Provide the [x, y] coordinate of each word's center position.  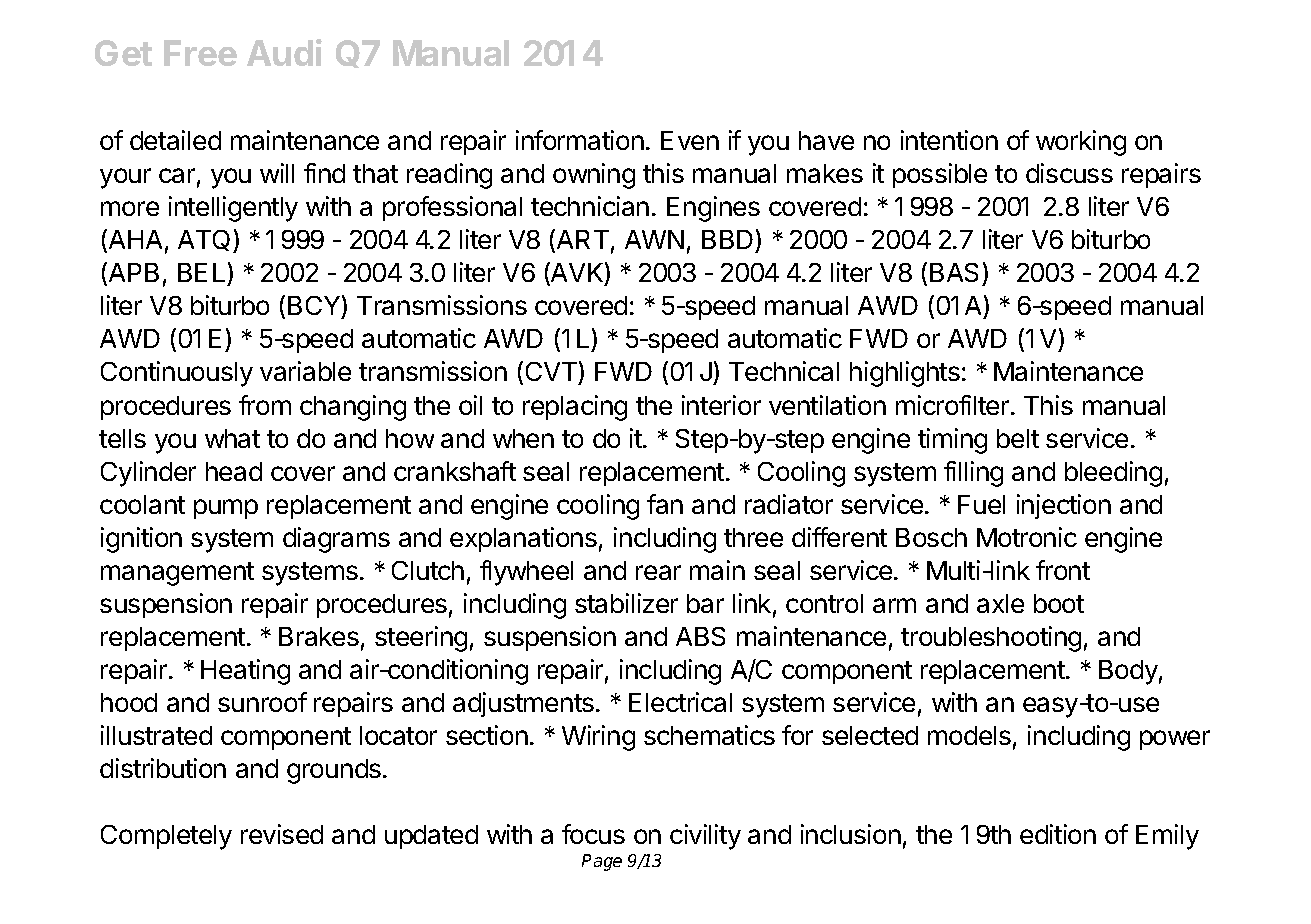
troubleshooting [991, 639]
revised [282, 834]
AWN [654, 239]
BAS [954, 272]
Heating [245, 672]
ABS [700, 636]
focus [593, 834]
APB [134, 272]
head [234, 471]
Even [690, 140]
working [1081, 143]
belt [1018, 438]
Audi [284, 52]
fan [665, 504]
